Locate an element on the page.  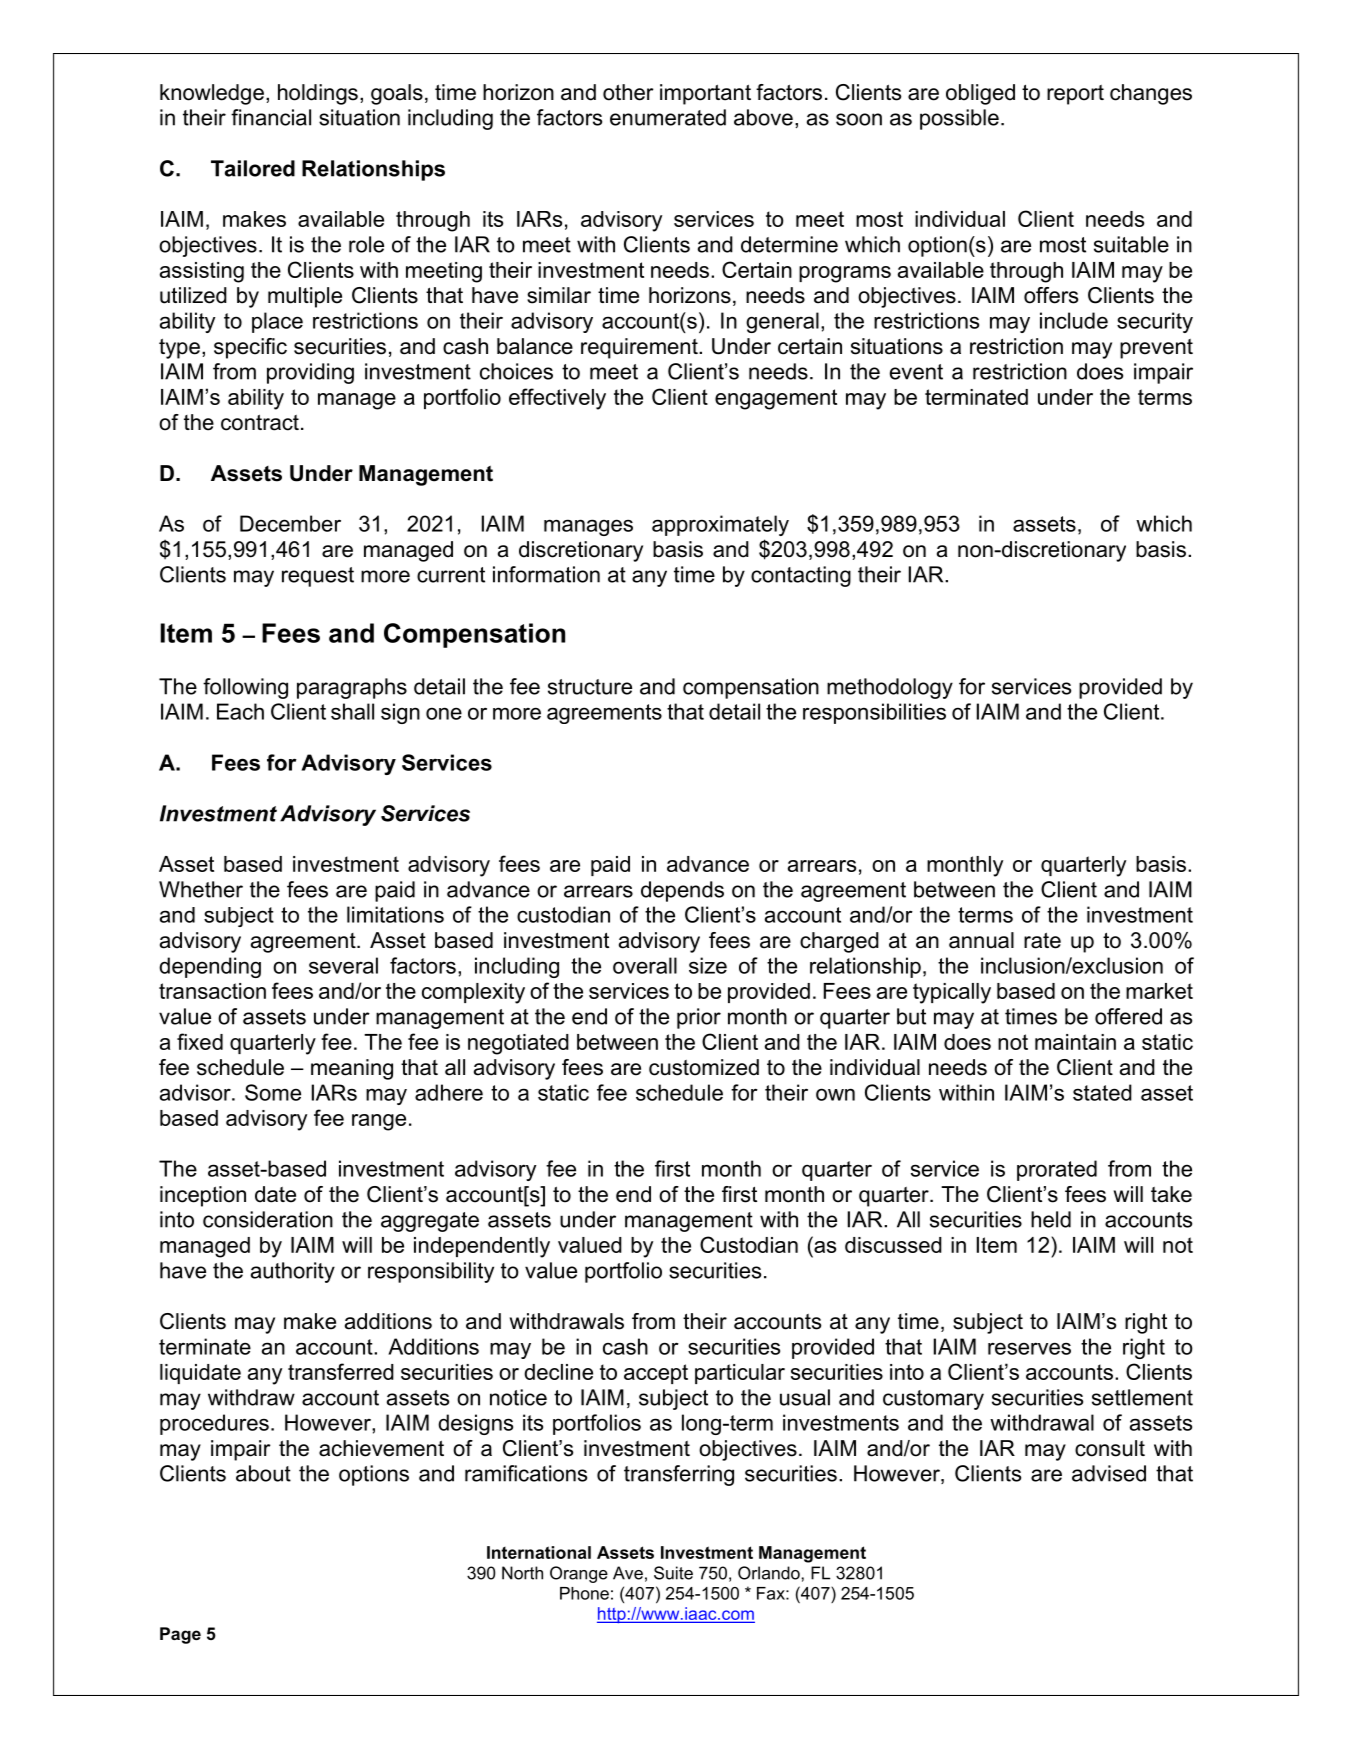
depends is located at coordinates (682, 891).
